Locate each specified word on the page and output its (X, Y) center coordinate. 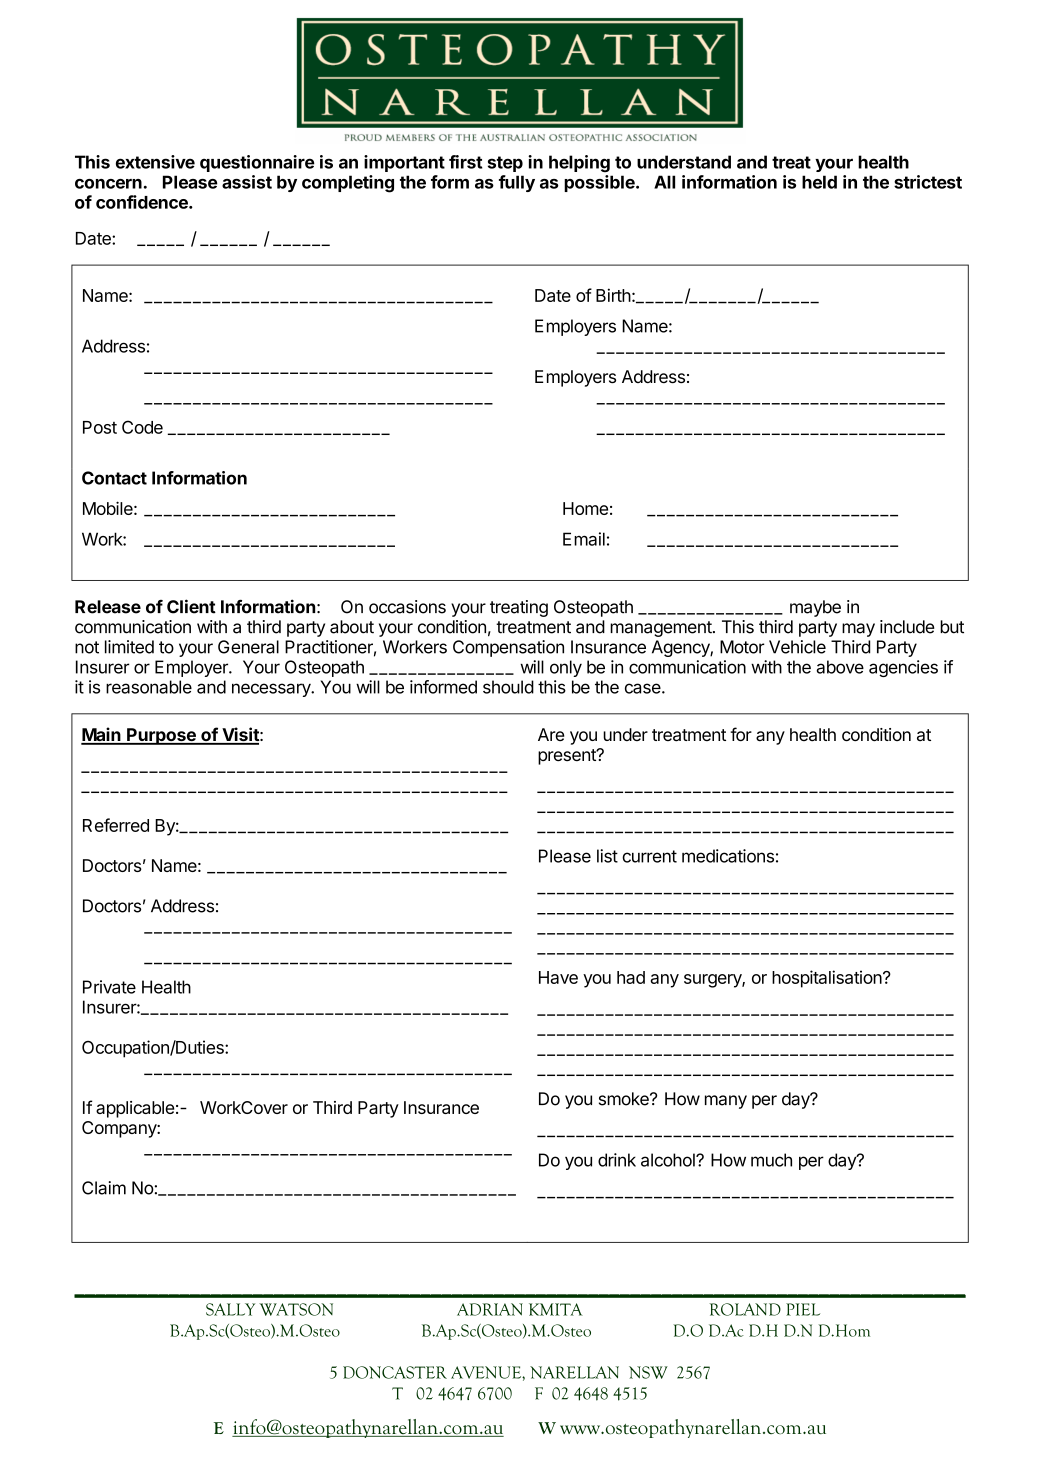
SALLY (230, 1309)
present (568, 757)
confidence (143, 202)
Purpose (161, 736)
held (819, 182)
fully (517, 183)
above (840, 667)
